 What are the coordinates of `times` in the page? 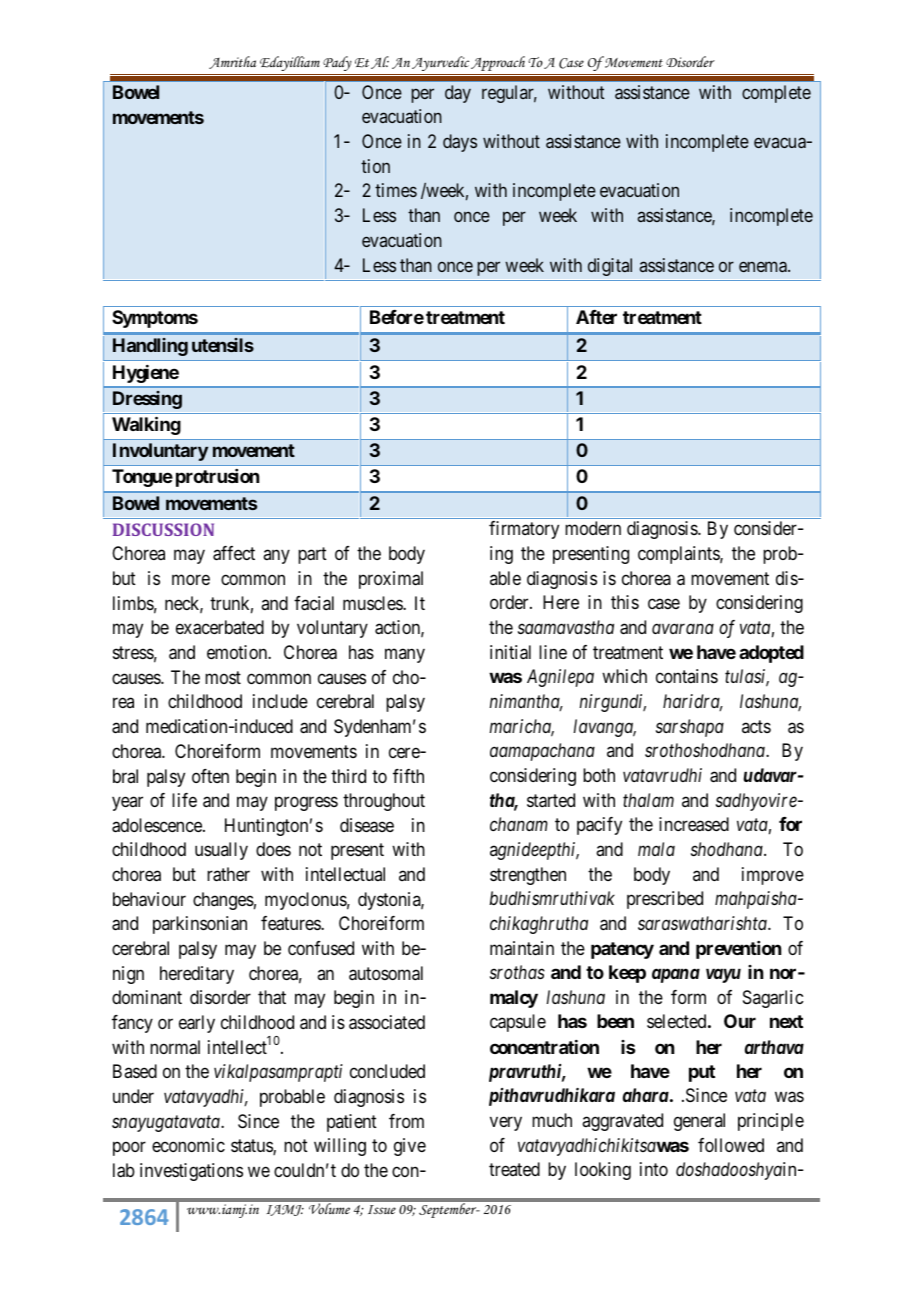 It's located at (396, 190).
